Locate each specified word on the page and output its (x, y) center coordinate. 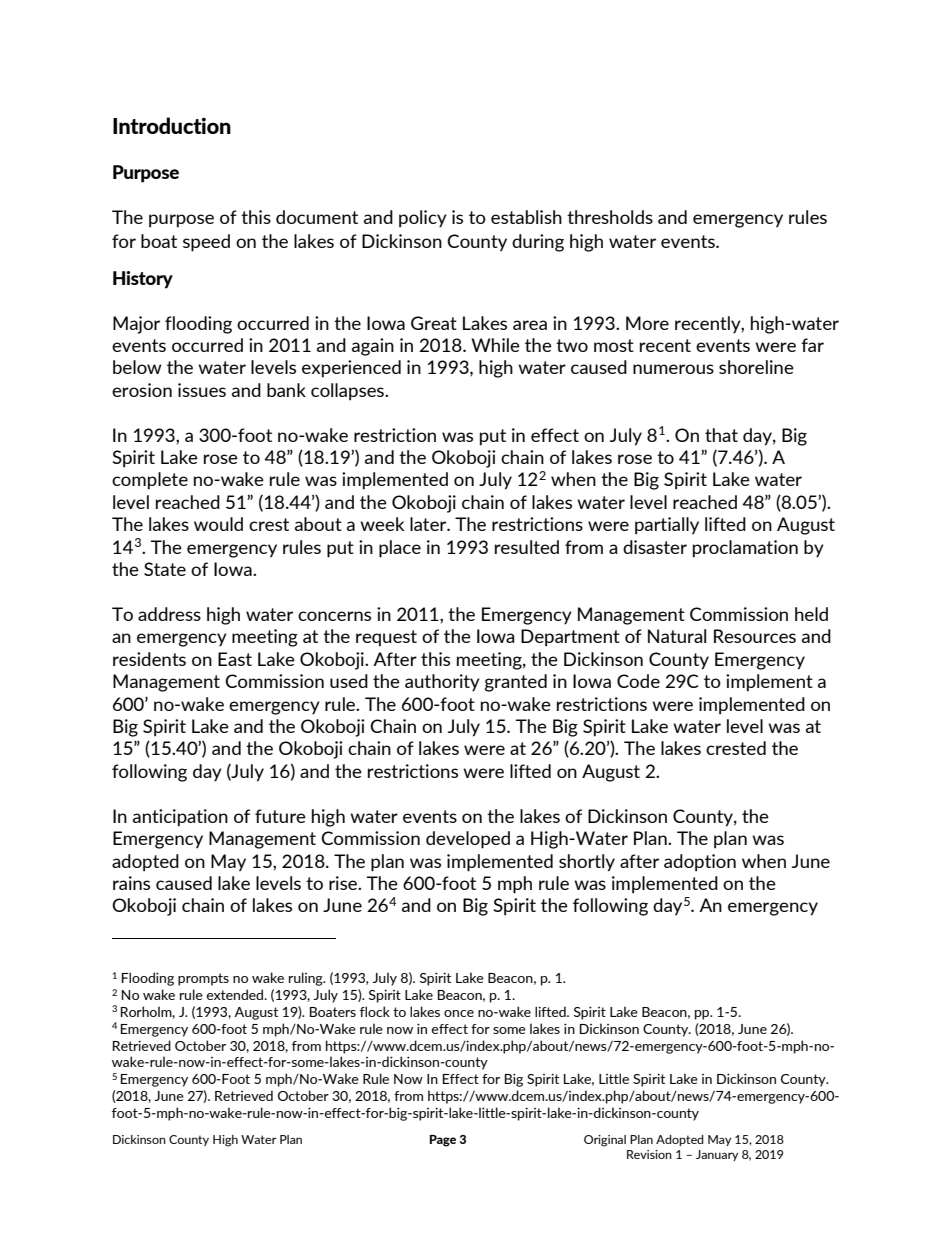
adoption (700, 863)
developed (468, 840)
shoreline (756, 367)
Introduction (172, 125)
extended (236, 994)
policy (423, 219)
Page (443, 1141)
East (235, 659)
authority (442, 683)
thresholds (610, 217)
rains (131, 883)
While (495, 345)
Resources (755, 636)
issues (202, 390)
